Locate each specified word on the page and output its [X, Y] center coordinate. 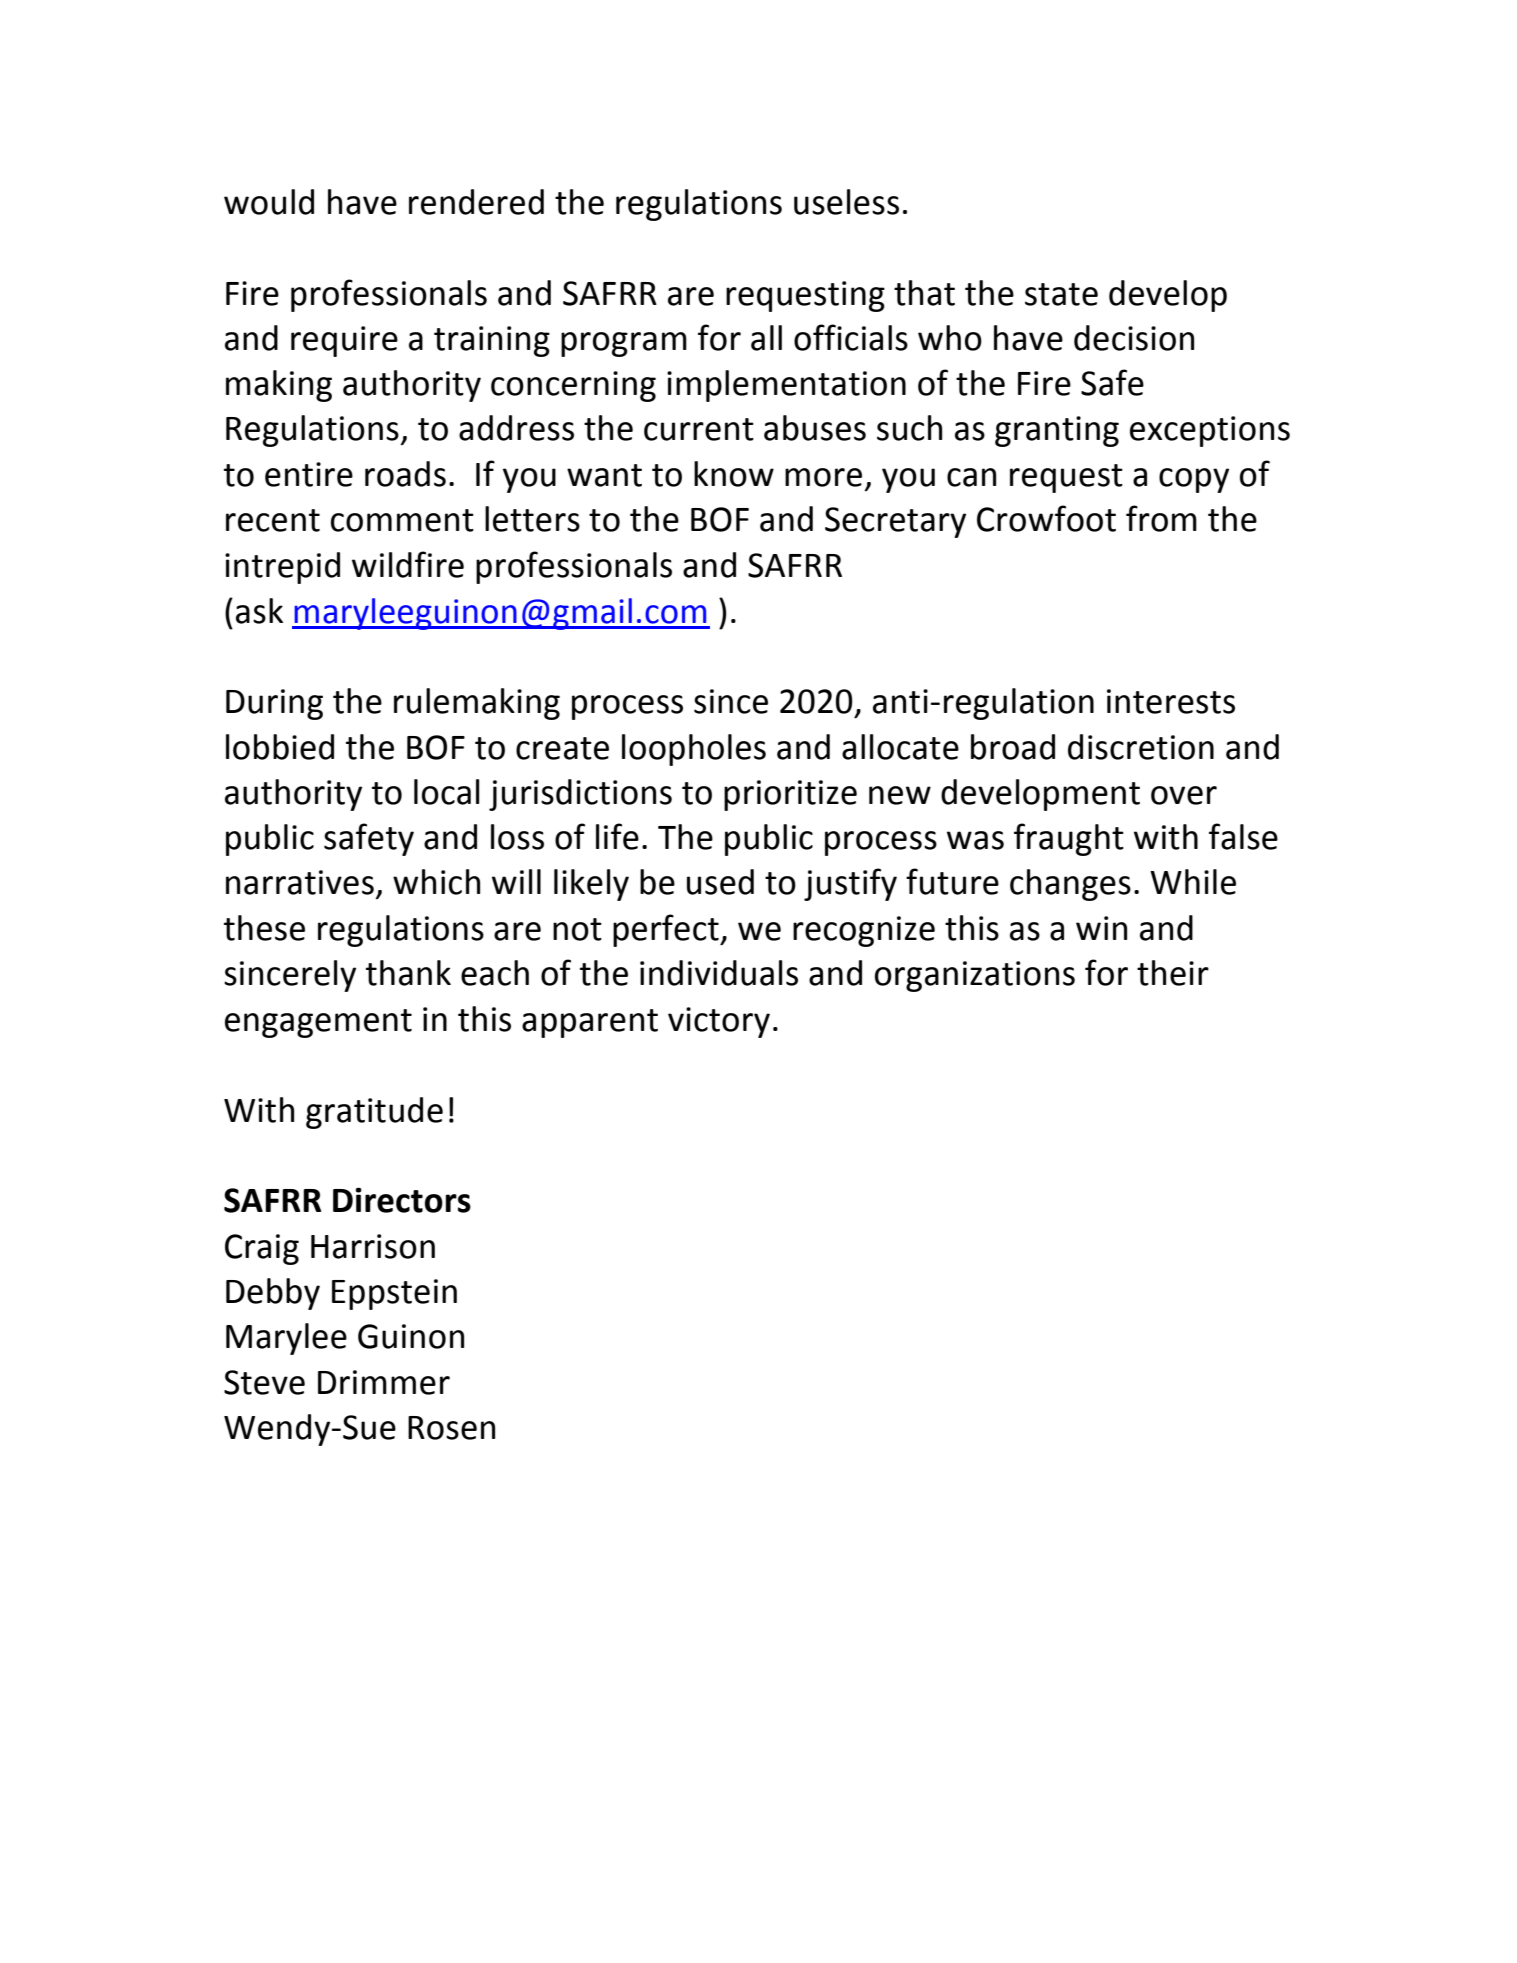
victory [719, 1022]
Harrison [373, 1246]
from [1161, 518]
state [1061, 294]
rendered [476, 202]
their [1173, 973]
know [734, 474]
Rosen [451, 1428]
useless [846, 202]
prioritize [790, 795]
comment [402, 520]
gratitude [374, 1113]
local [447, 792]
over [1184, 795]
